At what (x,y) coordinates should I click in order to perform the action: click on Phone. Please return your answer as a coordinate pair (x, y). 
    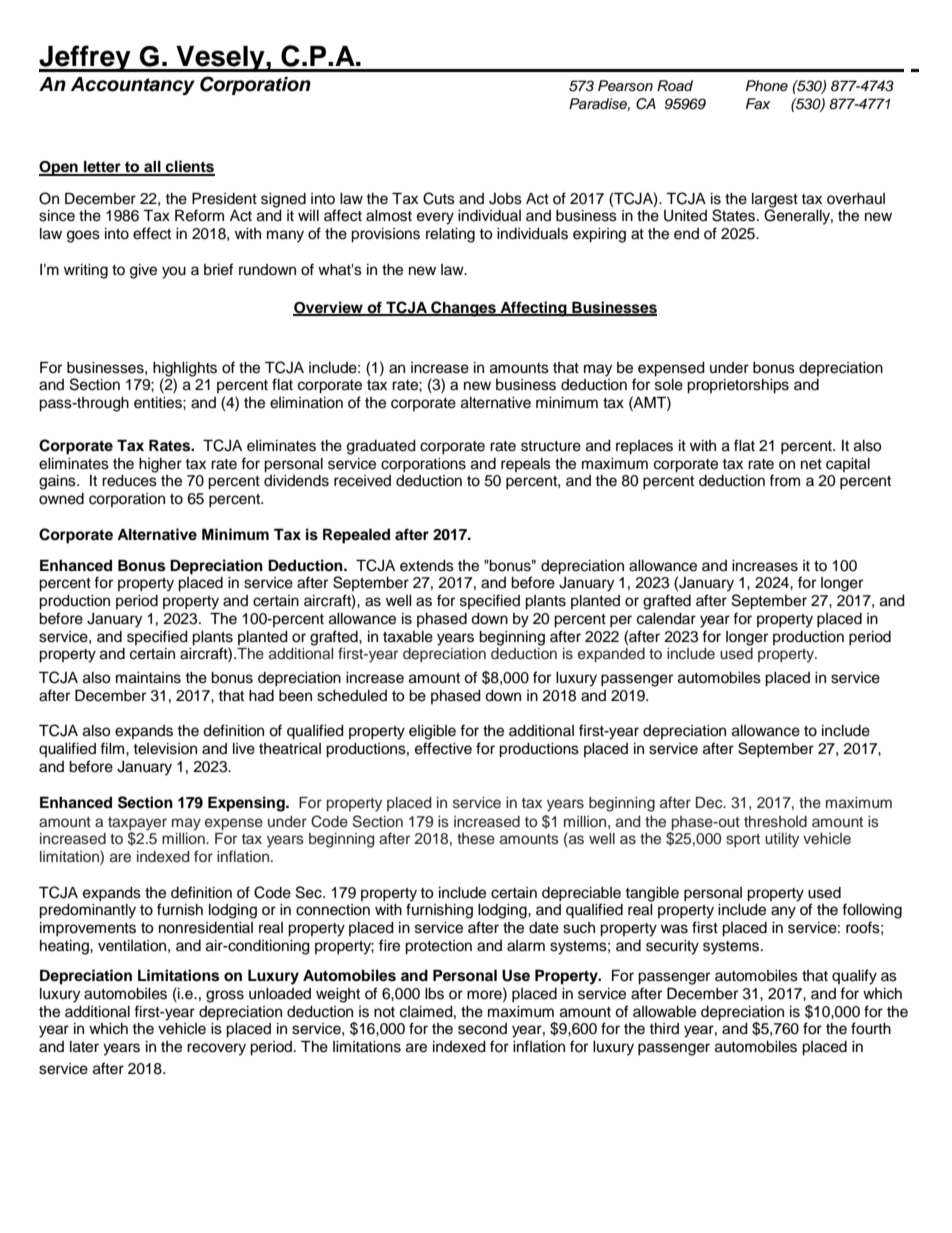
    Looking at the image, I should click on (767, 85).
